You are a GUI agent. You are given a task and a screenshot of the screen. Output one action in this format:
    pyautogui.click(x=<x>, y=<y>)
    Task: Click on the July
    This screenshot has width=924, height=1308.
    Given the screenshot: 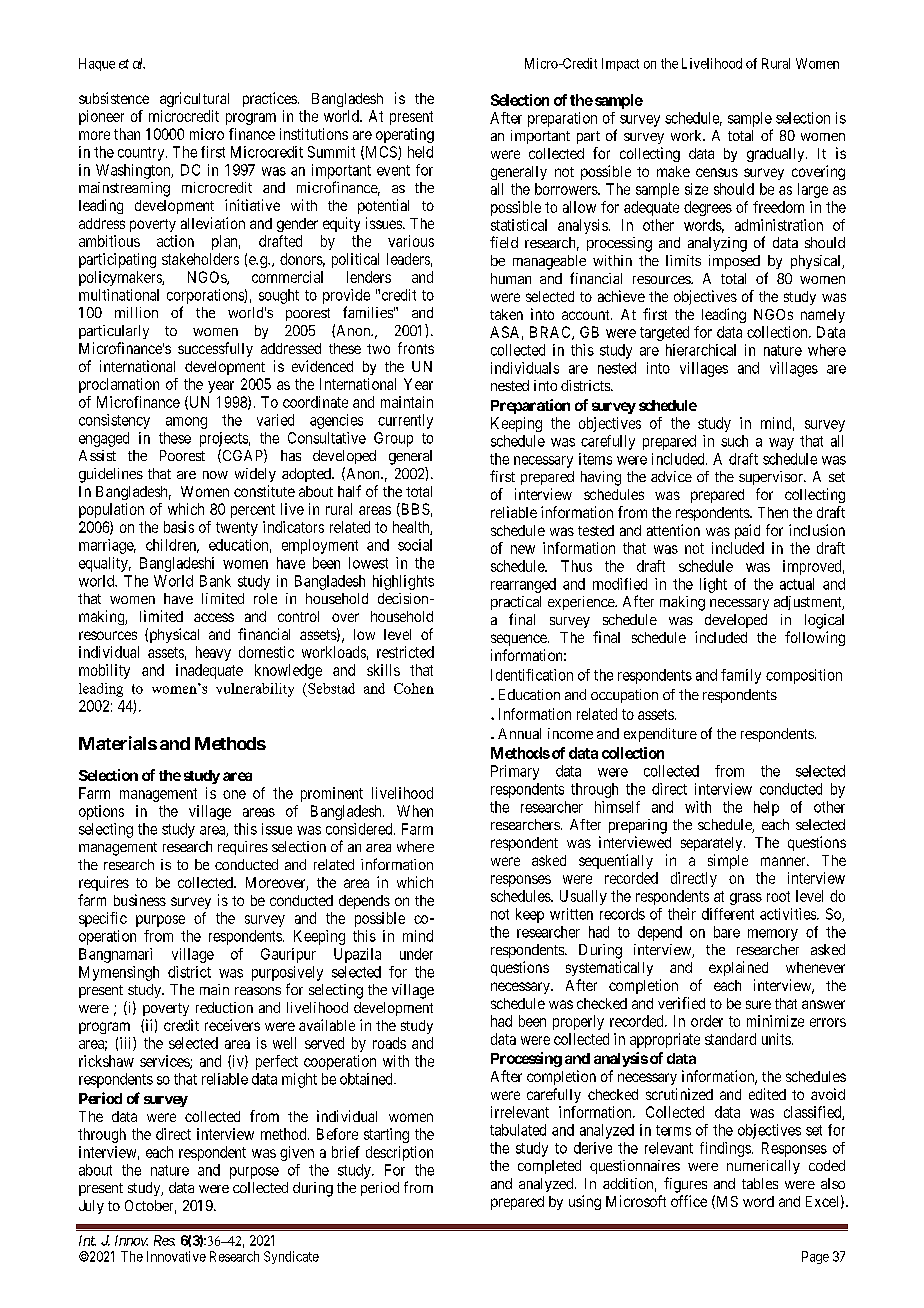 What is the action you would take?
    pyautogui.click(x=91, y=1207)
